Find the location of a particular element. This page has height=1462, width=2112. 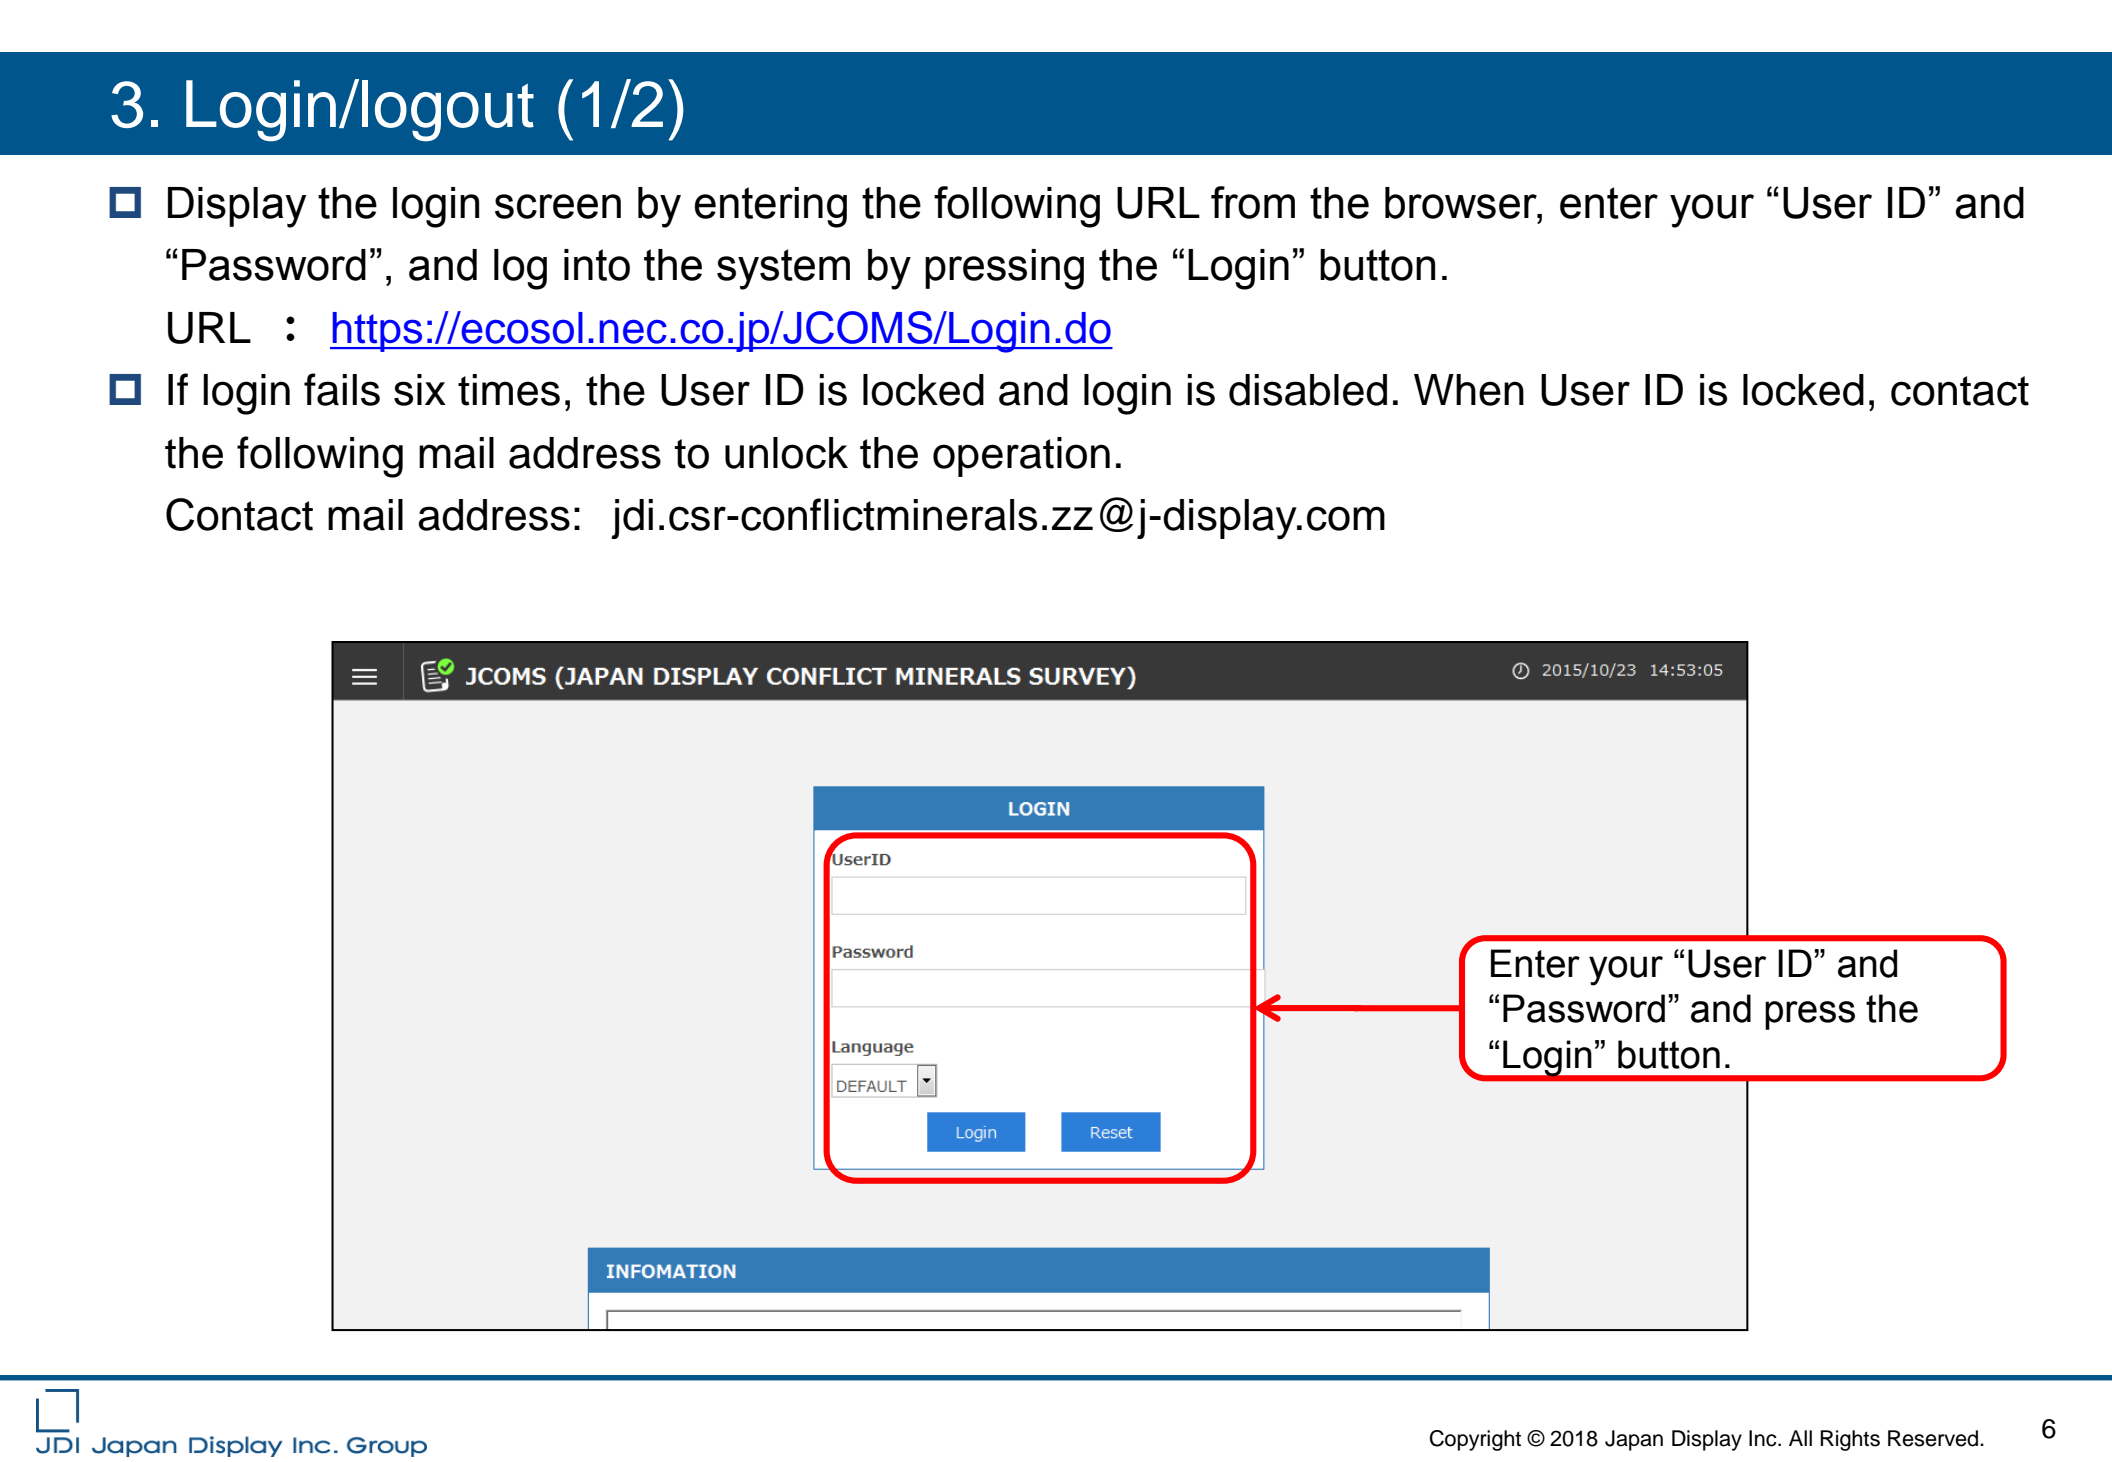

operation is located at coordinates (1021, 457).
